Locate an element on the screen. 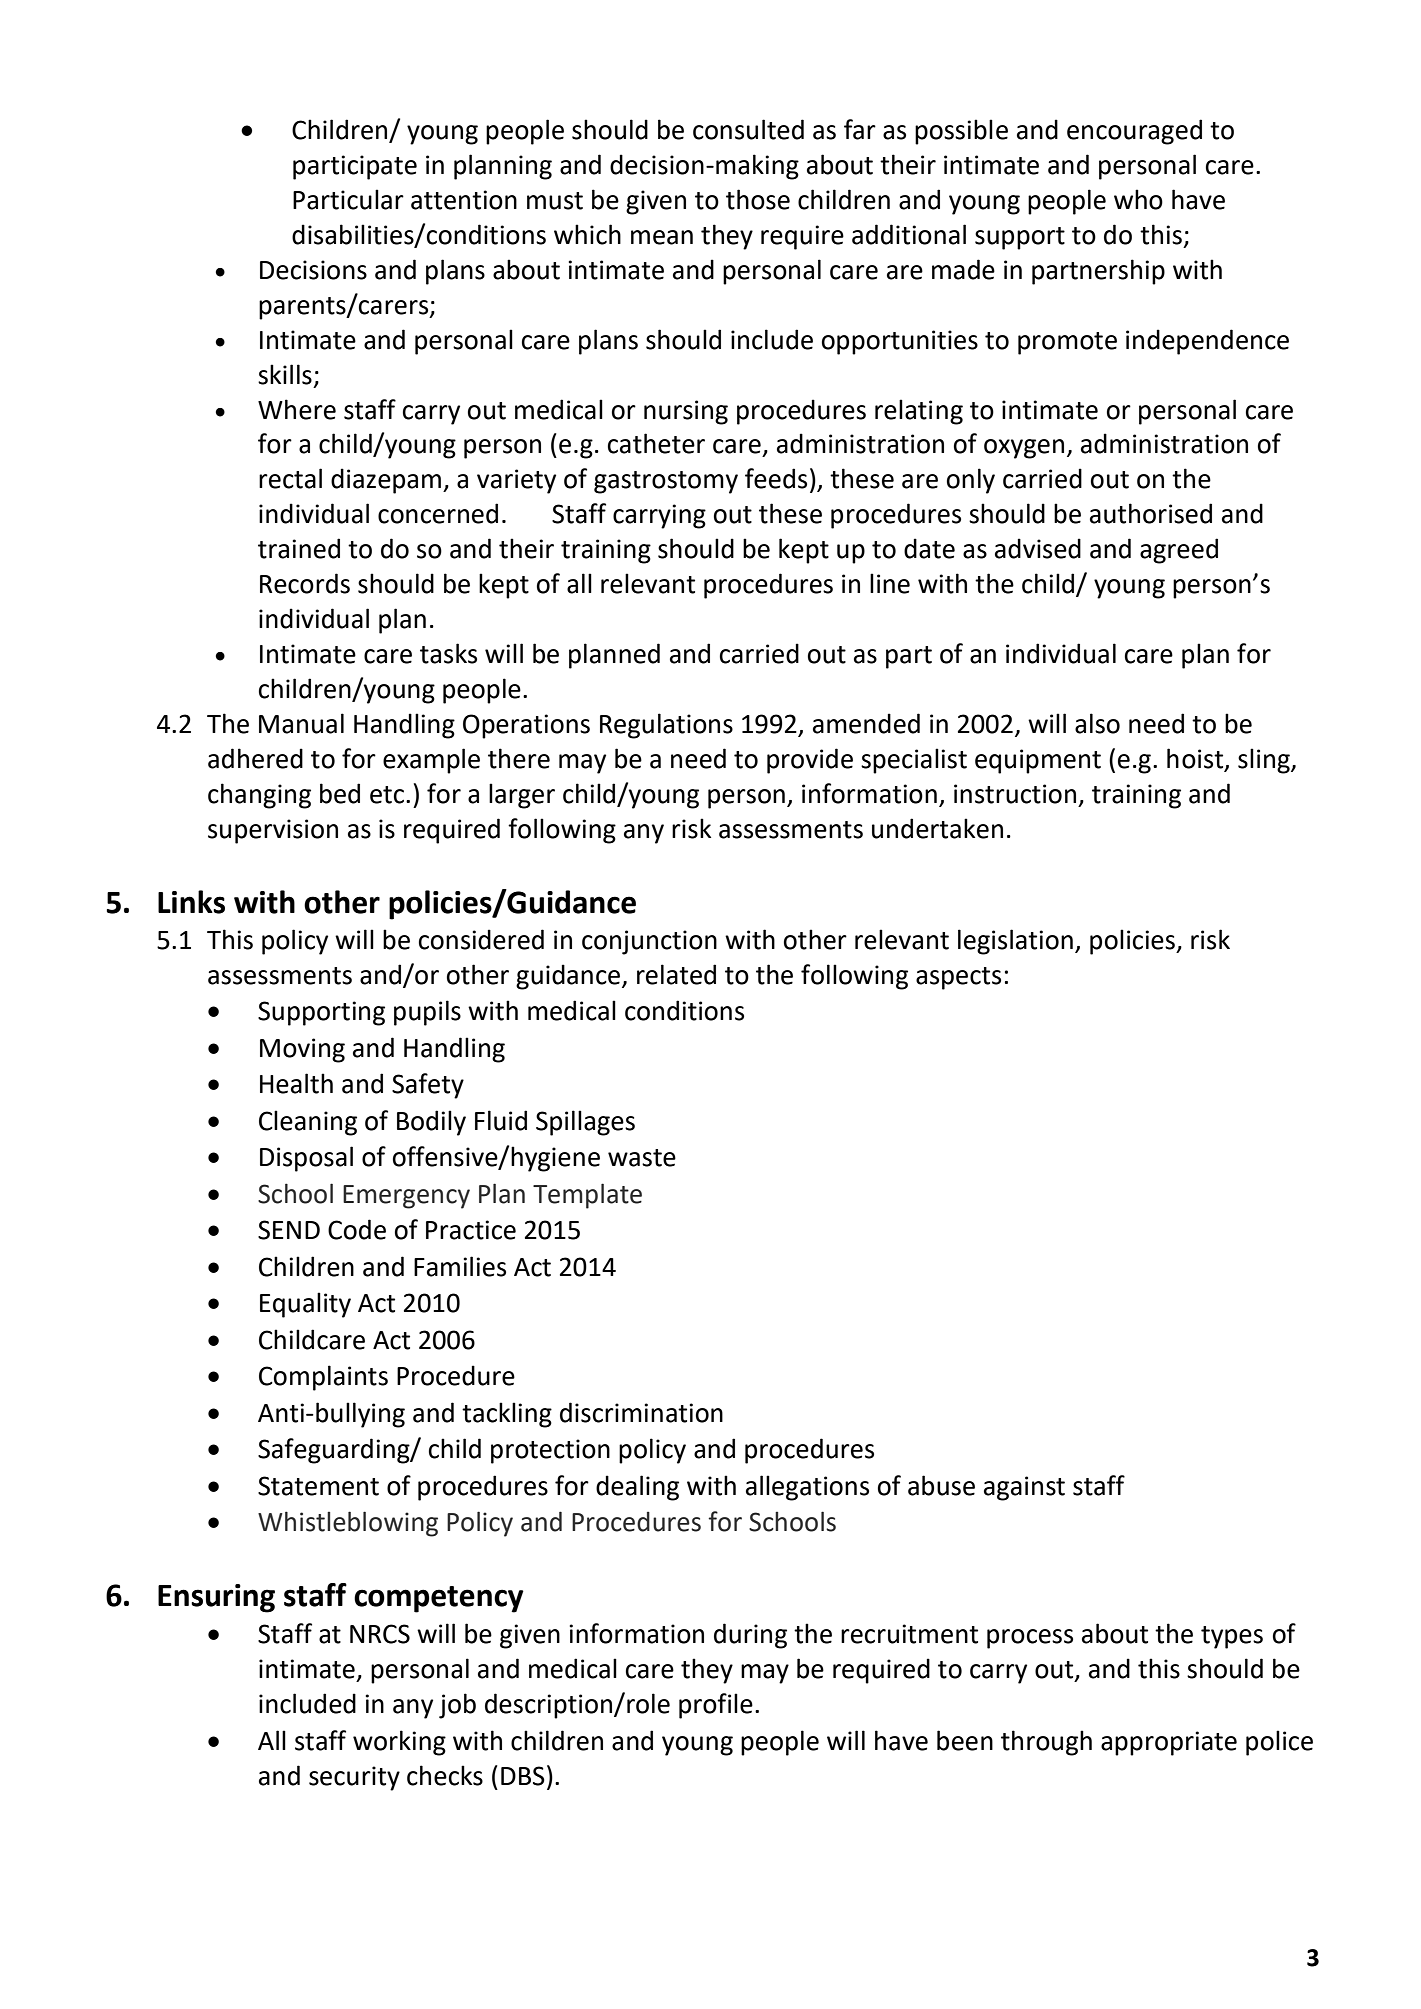 Image resolution: width=1421 pixels, height=2009 pixels. legislation is located at coordinates (1015, 942).
